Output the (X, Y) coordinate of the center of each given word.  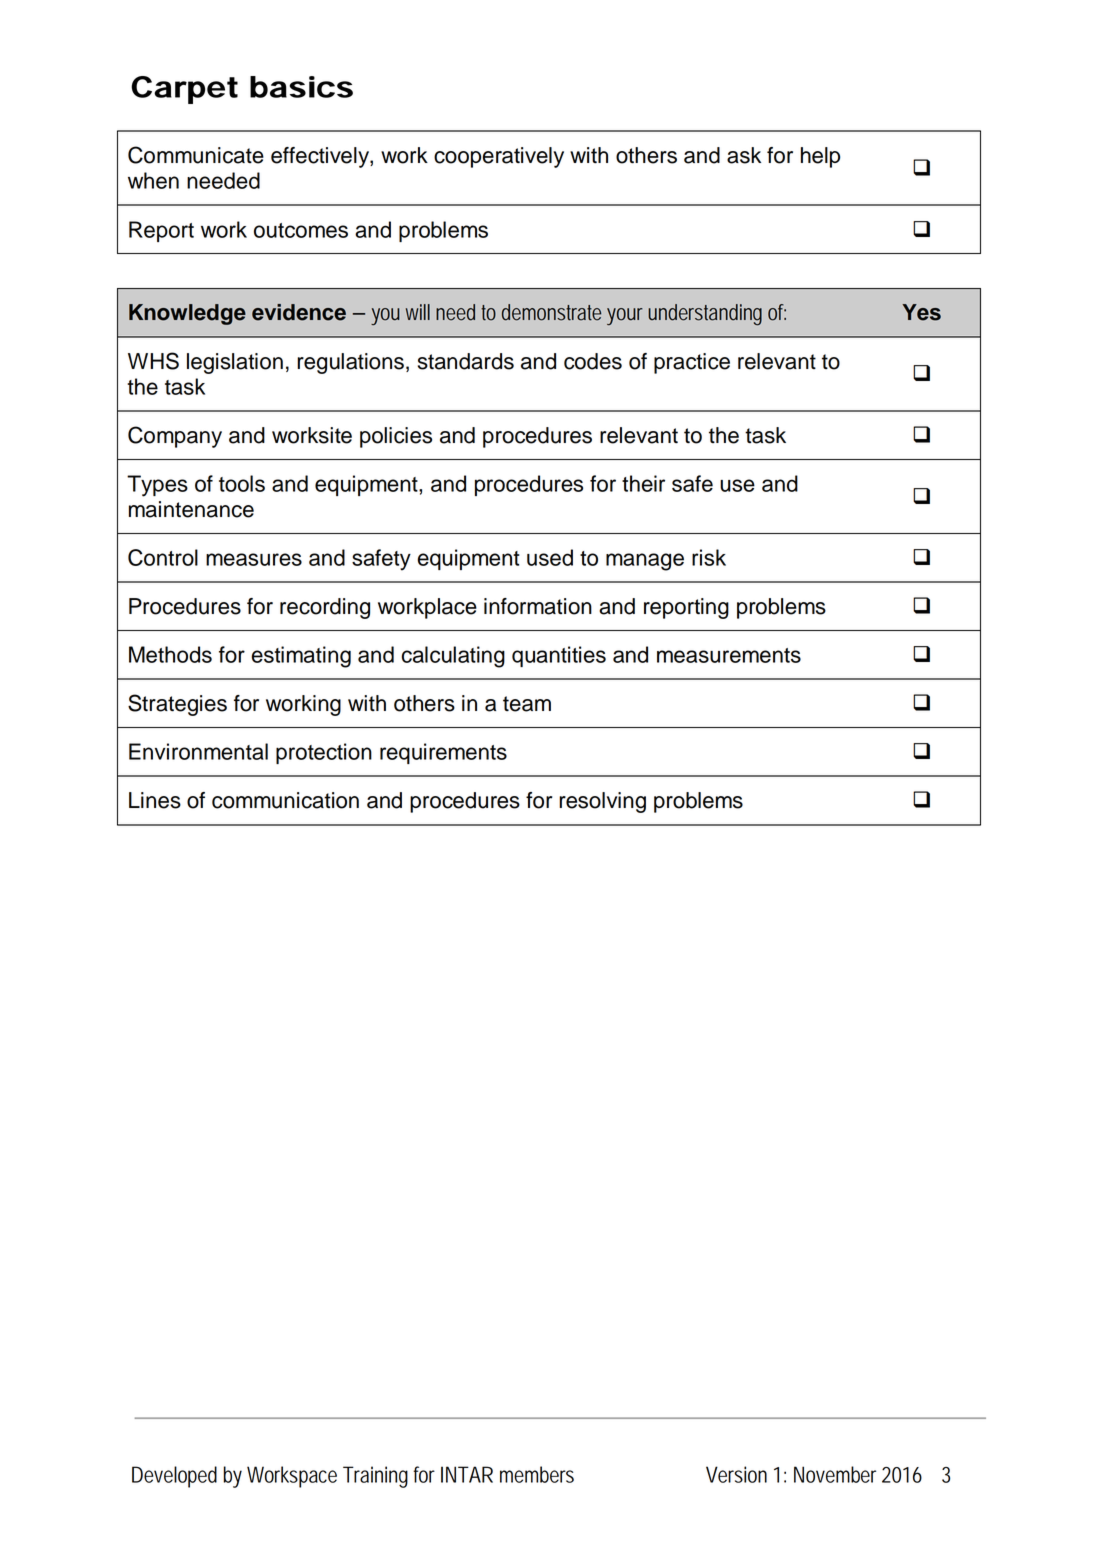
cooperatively (499, 157)
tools (242, 483)
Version (736, 1474)
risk (709, 557)
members (537, 1474)
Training (375, 1477)
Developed (174, 1477)
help (820, 157)
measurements (729, 655)
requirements (443, 753)
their (643, 483)
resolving (602, 802)
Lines (155, 800)
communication (285, 800)
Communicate (196, 155)
